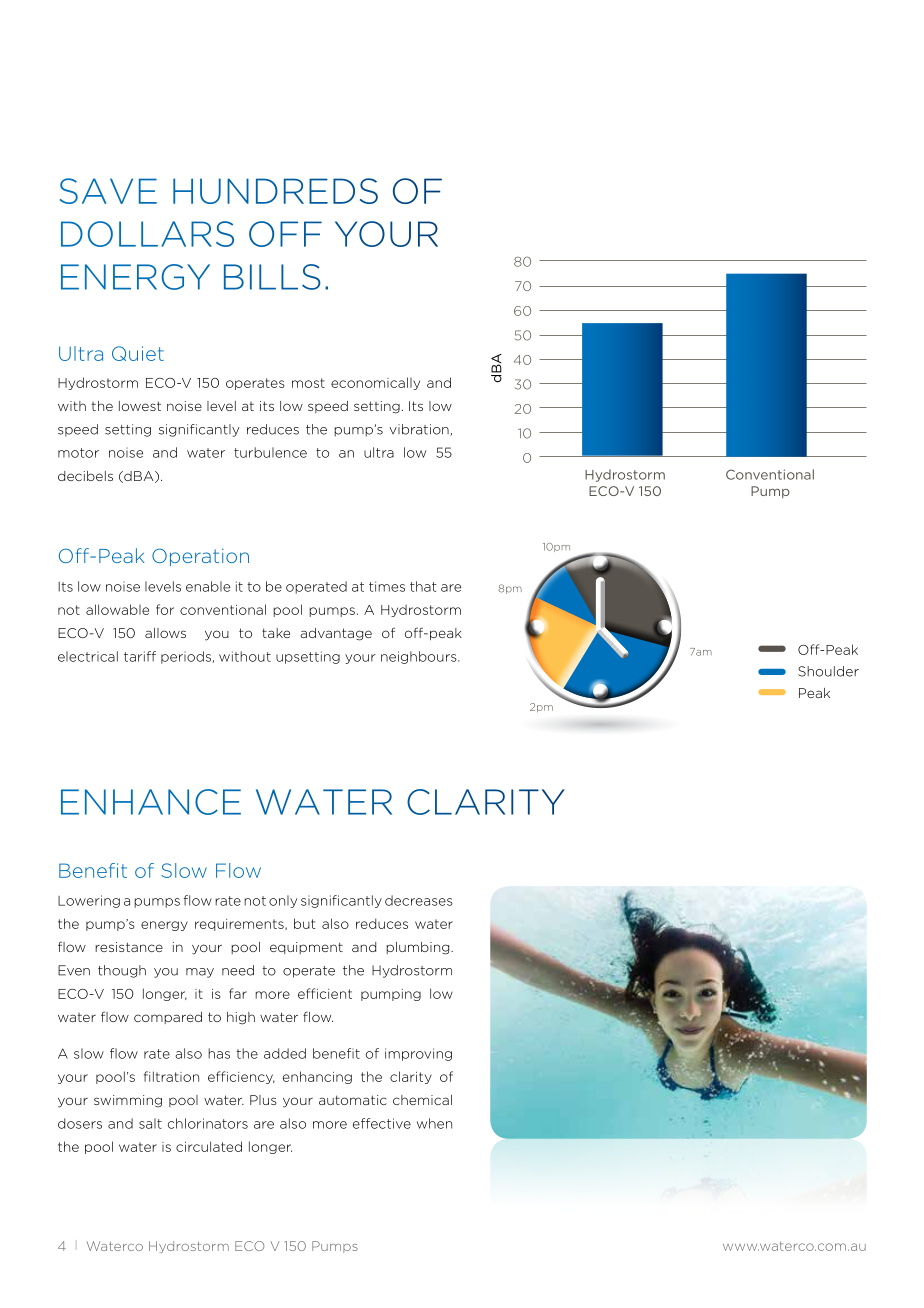 This document has width=924, height=1308. I want to click on plumbing, so click(419, 948).
